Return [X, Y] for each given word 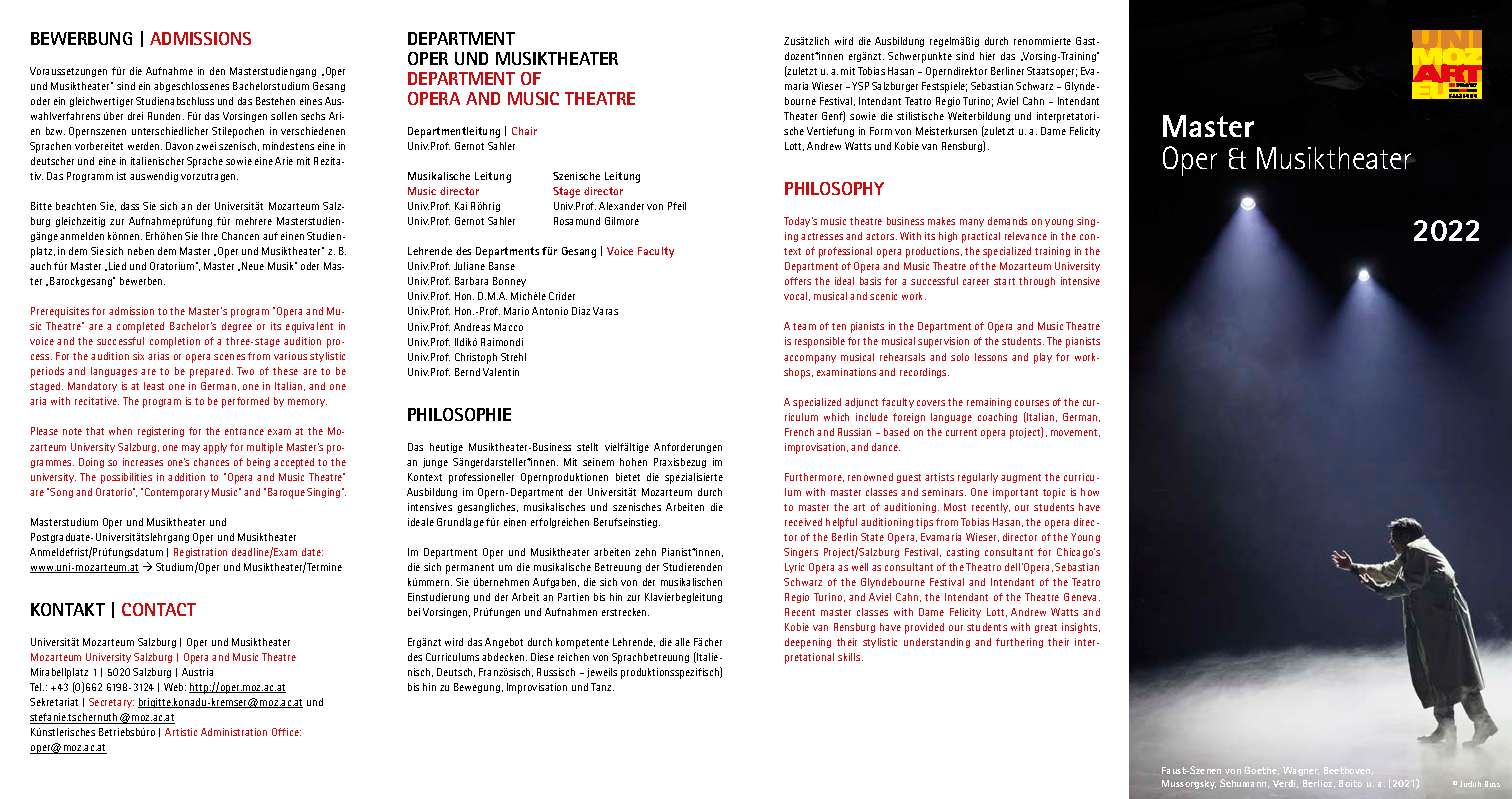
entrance [244, 431]
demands [1007, 221]
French [799, 432]
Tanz [602, 687]
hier [987, 56]
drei [135, 116]
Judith [1470, 784]
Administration [234, 732]
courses [1032, 403]
